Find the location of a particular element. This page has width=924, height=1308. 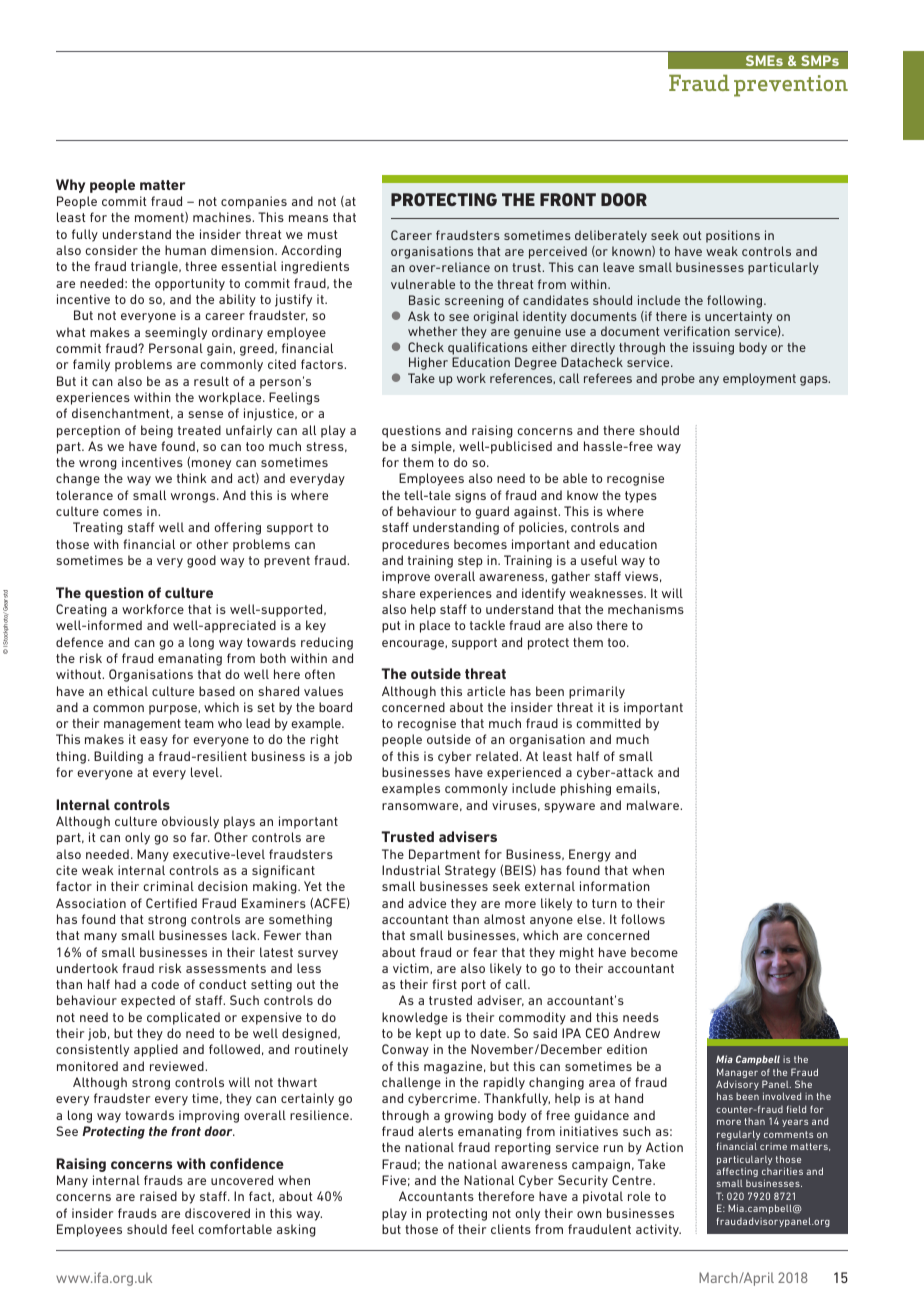

clients is located at coordinates (511, 1229).
